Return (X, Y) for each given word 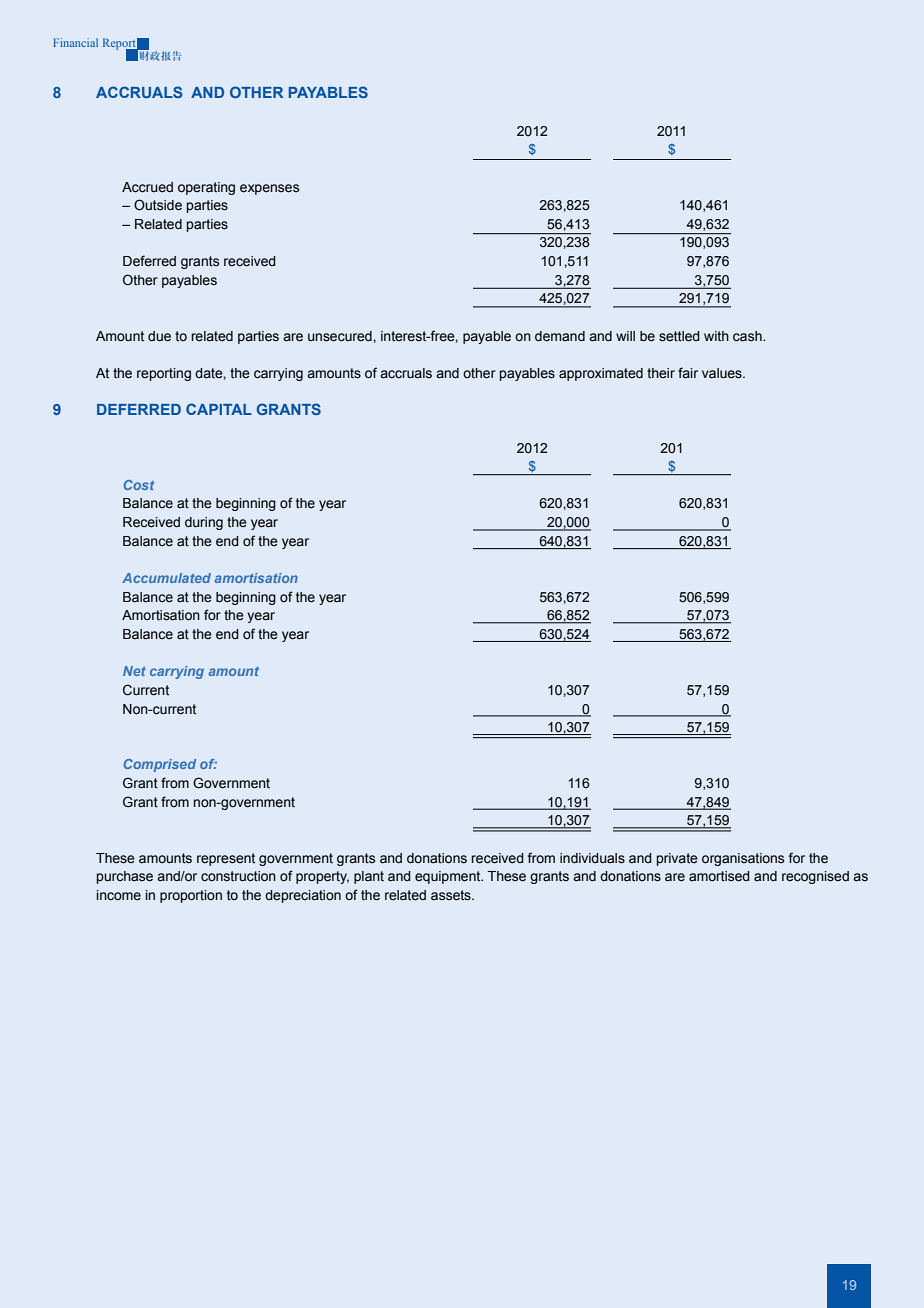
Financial (75, 42)
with (716, 336)
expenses (269, 189)
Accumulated (166, 578)
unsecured (341, 336)
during (204, 523)
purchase (125, 877)
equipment (449, 877)
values (723, 373)
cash (748, 336)
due (159, 336)
